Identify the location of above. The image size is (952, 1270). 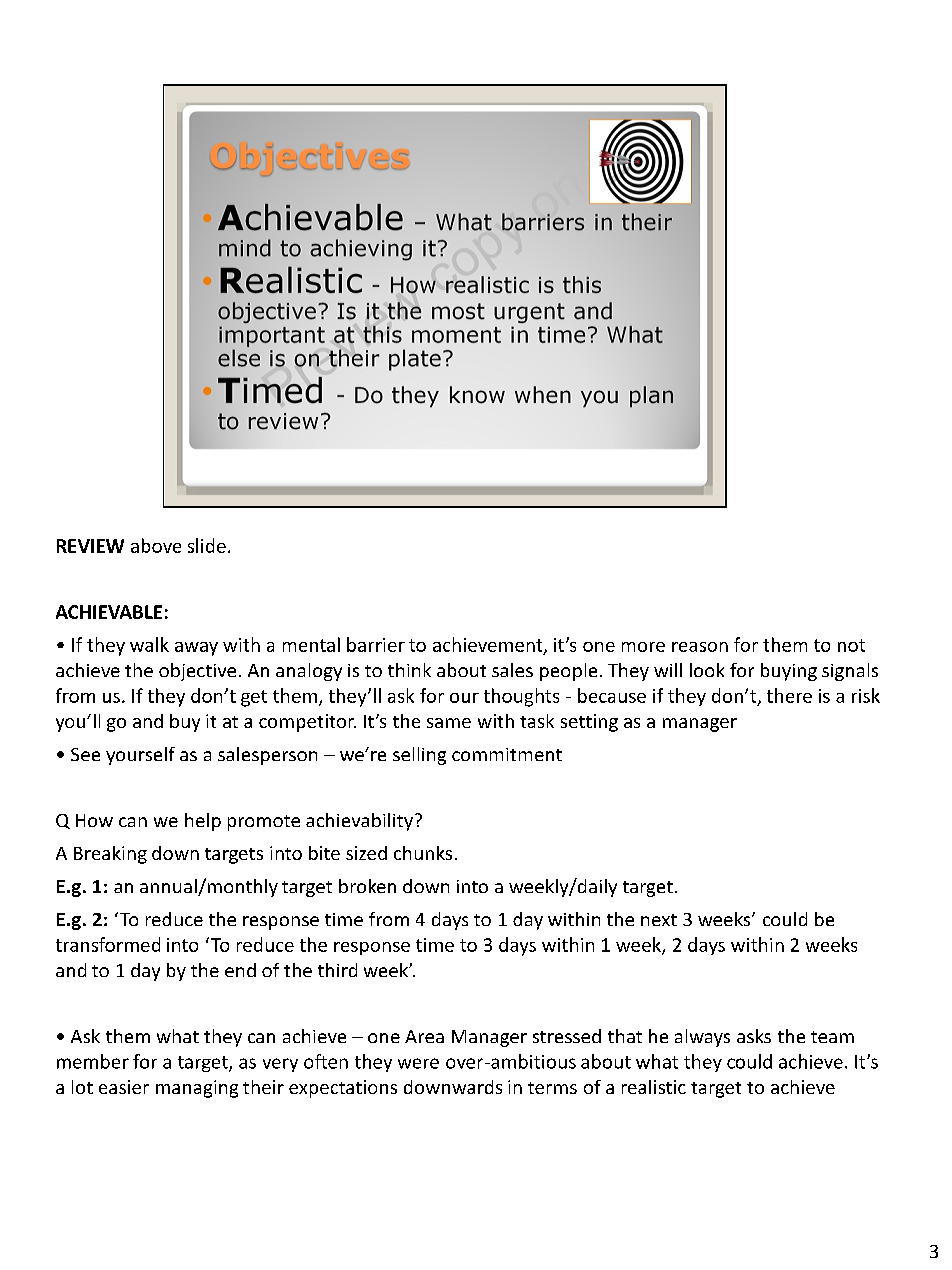
(156, 545).
